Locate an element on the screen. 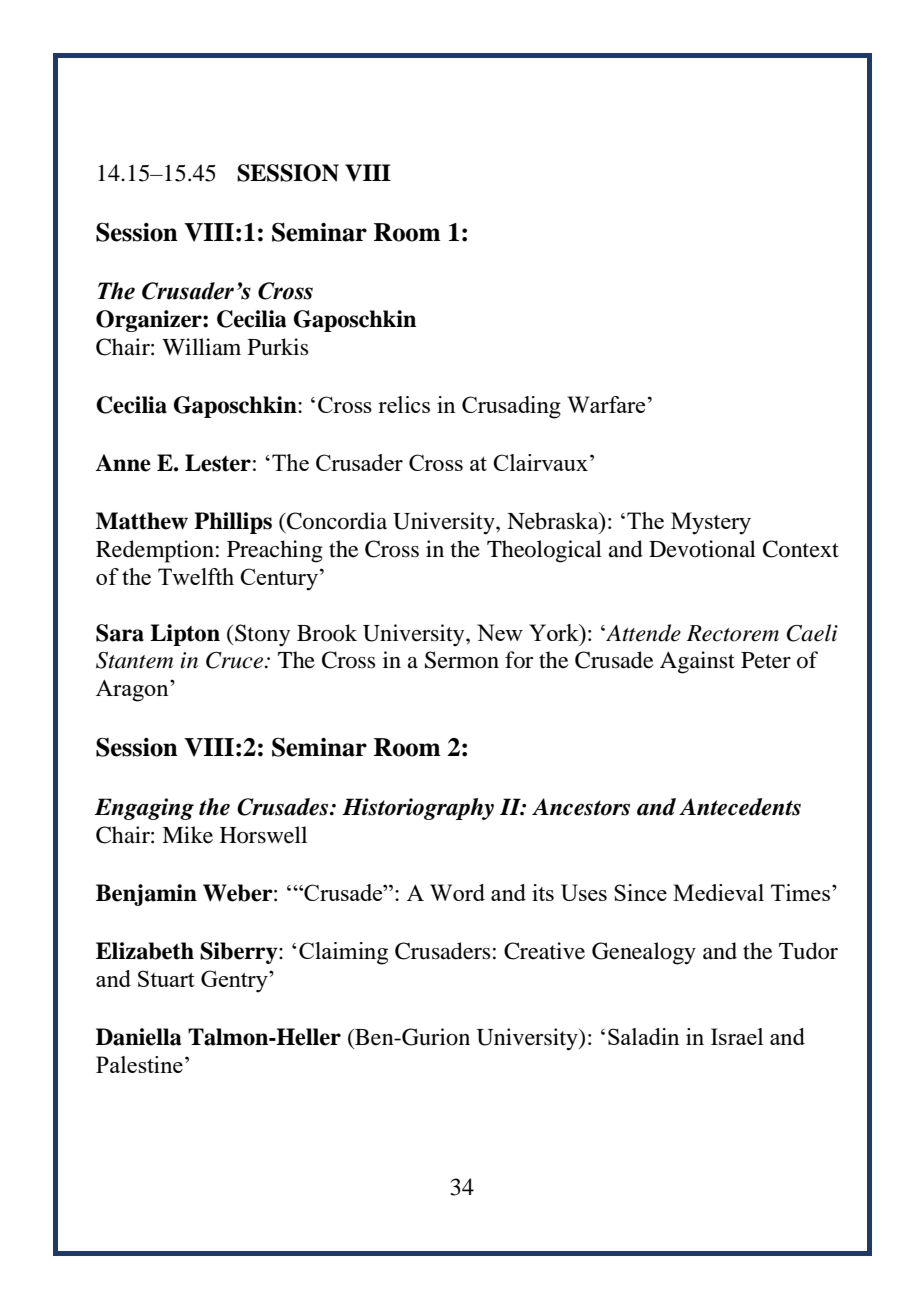  Theological is located at coordinates (544, 551).
